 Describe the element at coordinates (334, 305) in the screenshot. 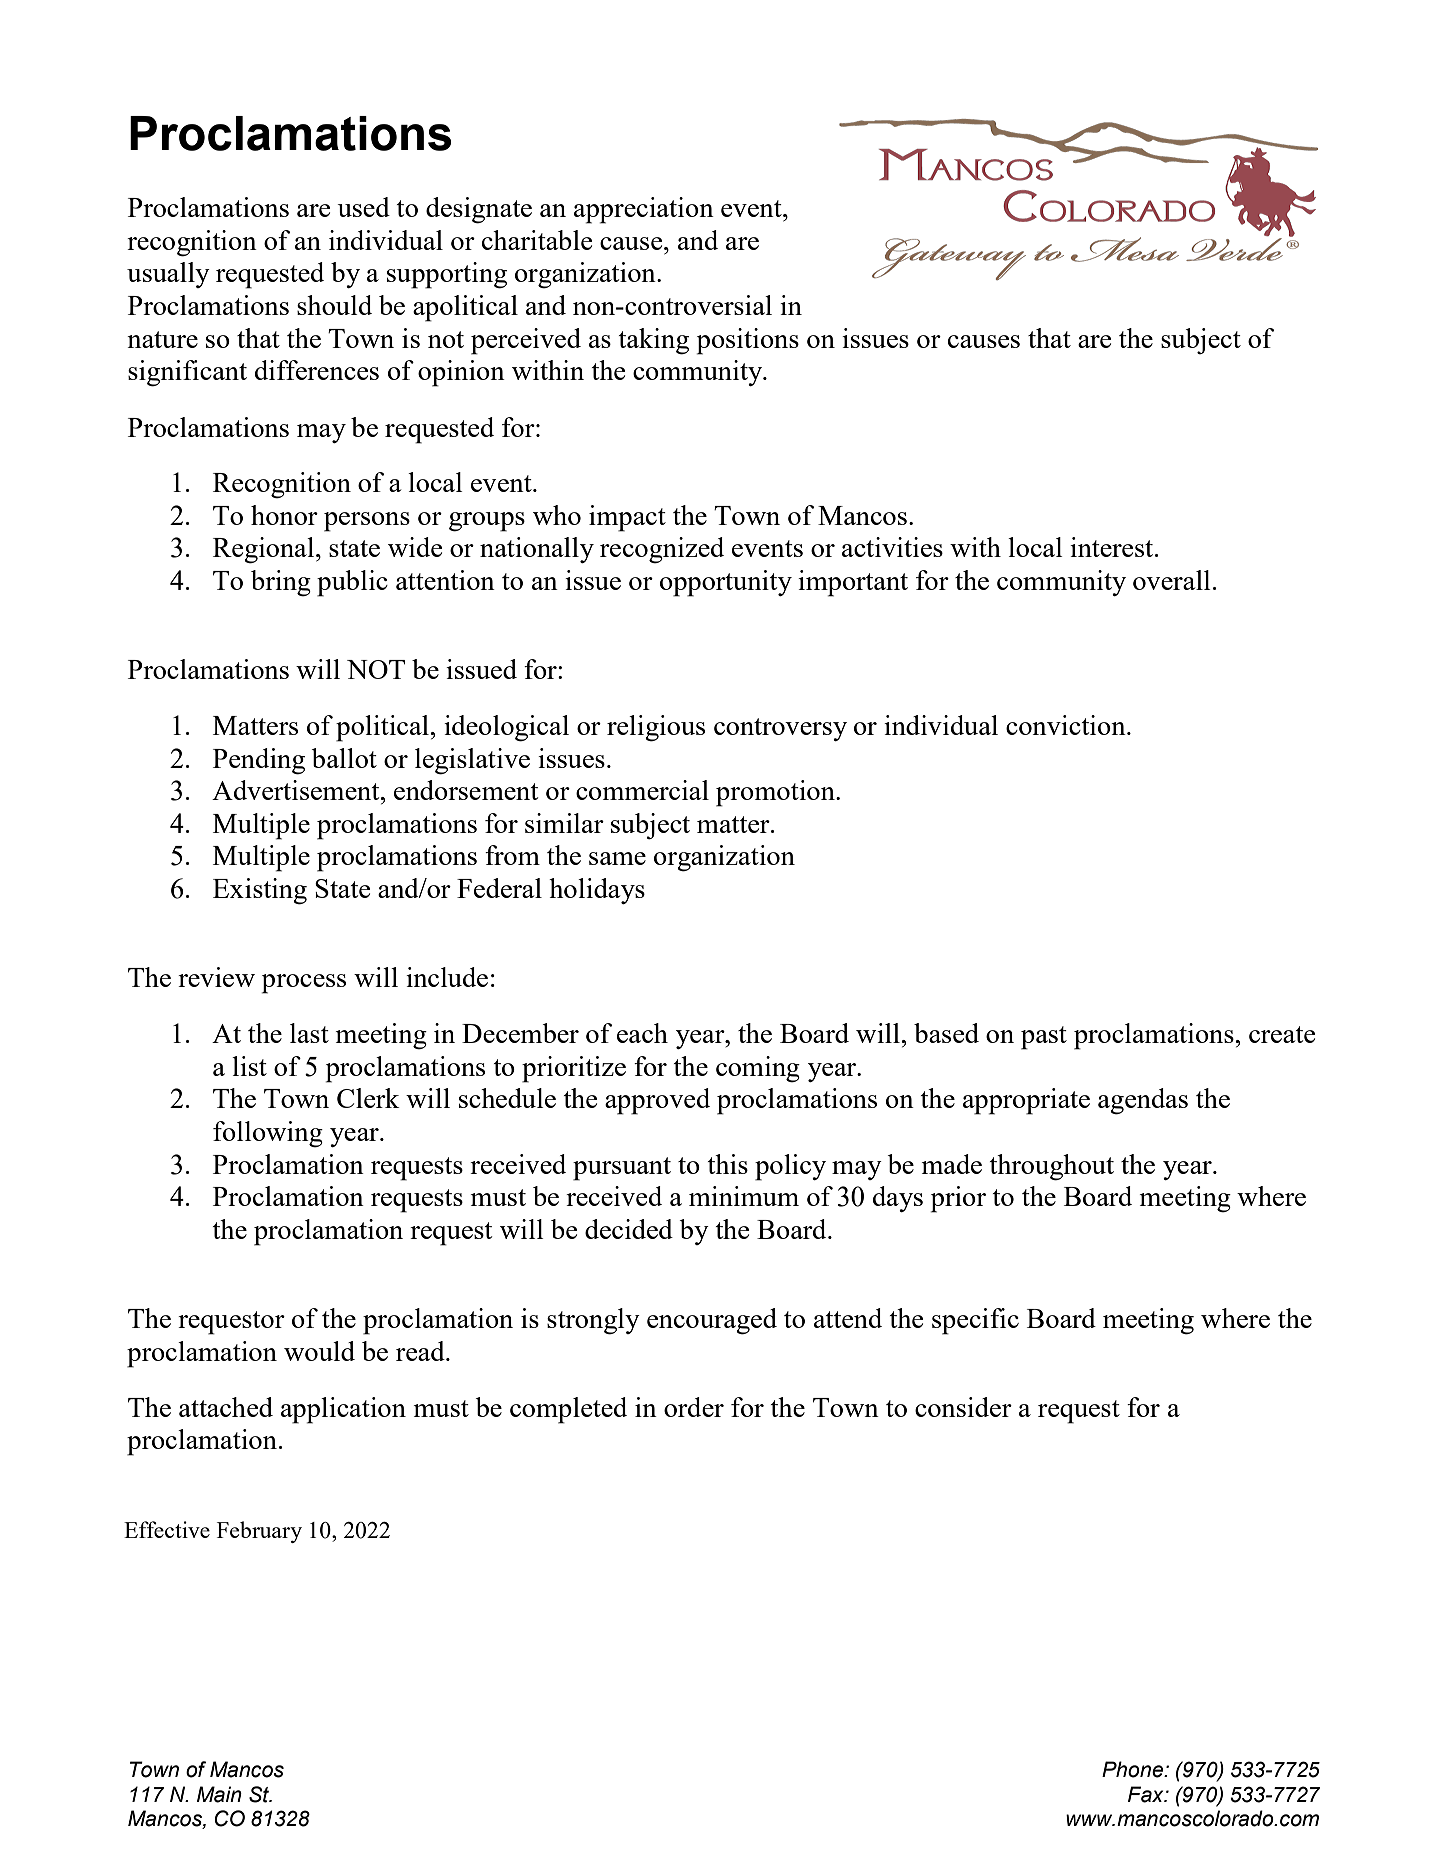

I see `should` at that location.
